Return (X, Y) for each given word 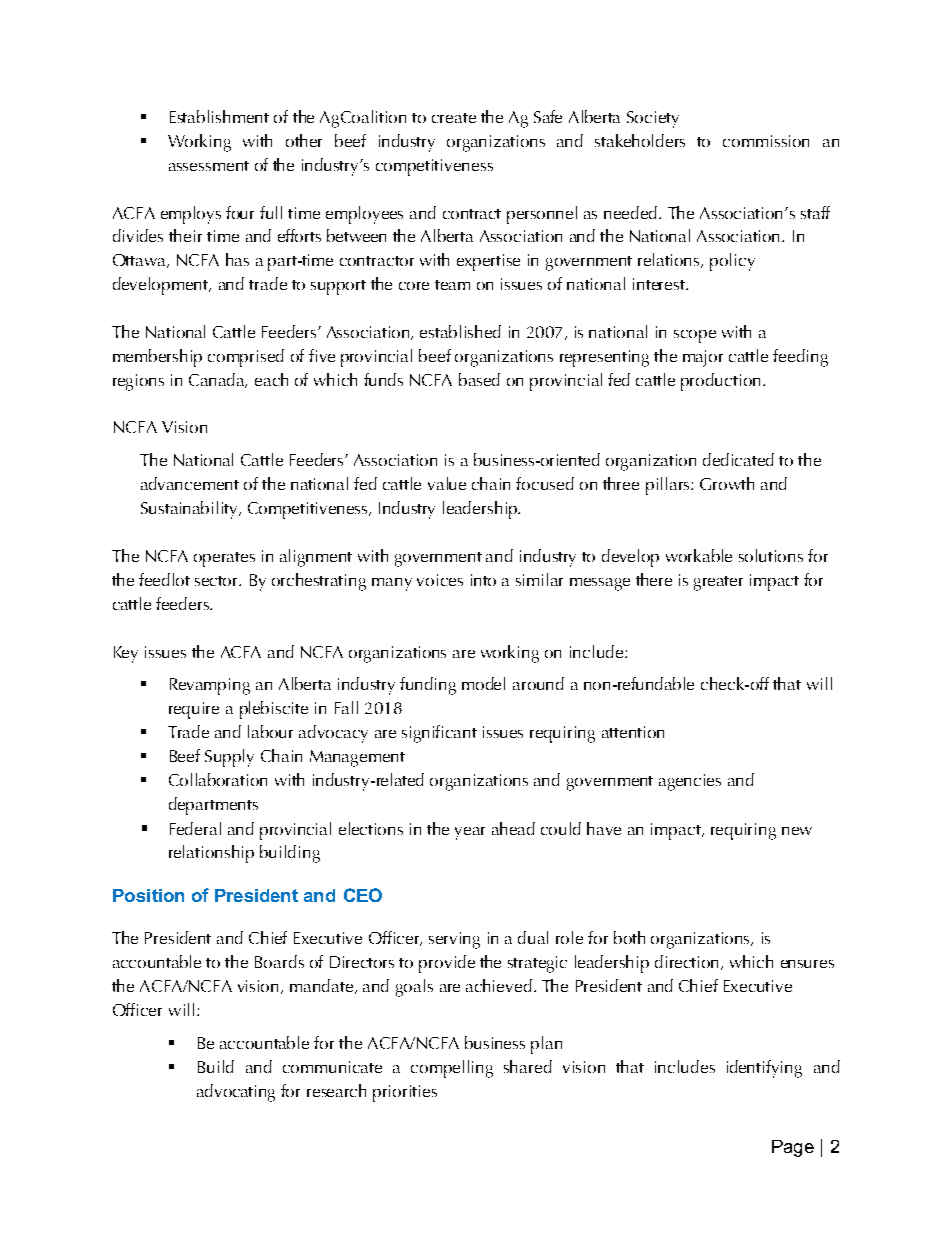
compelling (452, 1069)
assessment (209, 166)
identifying (764, 1069)
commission (766, 141)
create (454, 118)
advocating (236, 1093)
